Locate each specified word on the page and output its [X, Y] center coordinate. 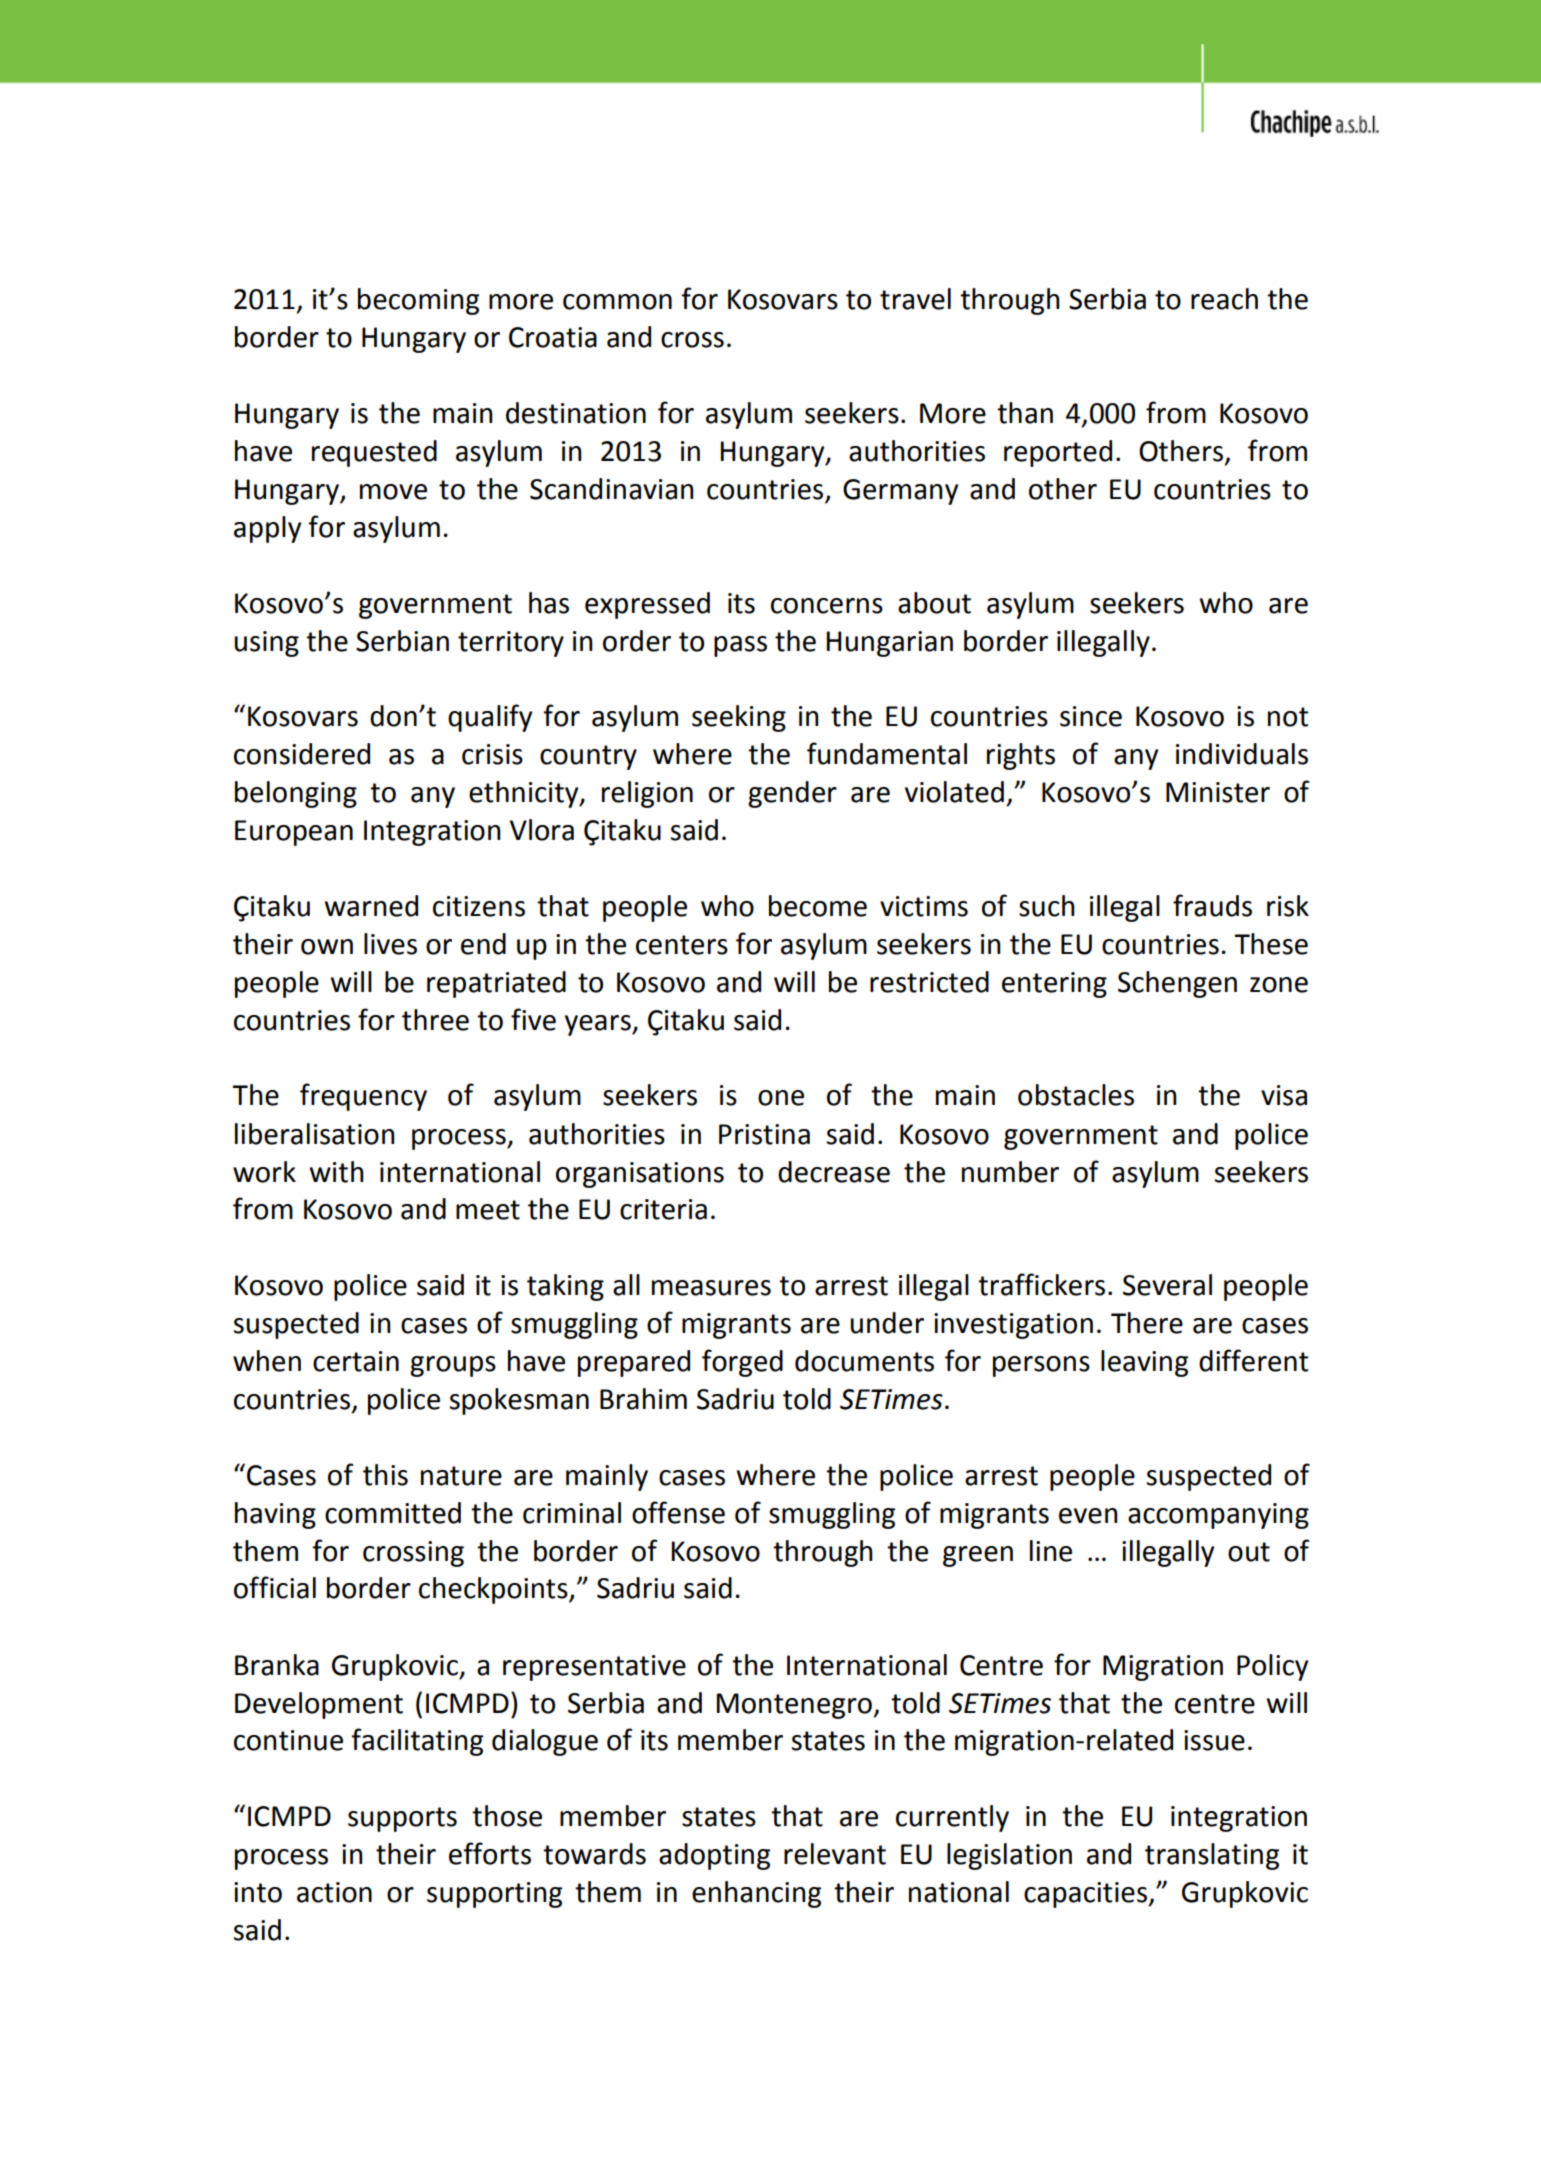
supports [402, 1819]
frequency [363, 1097]
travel [915, 299]
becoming [418, 301]
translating [1212, 1856]
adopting [714, 1856]
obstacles [1076, 1095]
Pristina [764, 1134]
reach [1224, 299]
